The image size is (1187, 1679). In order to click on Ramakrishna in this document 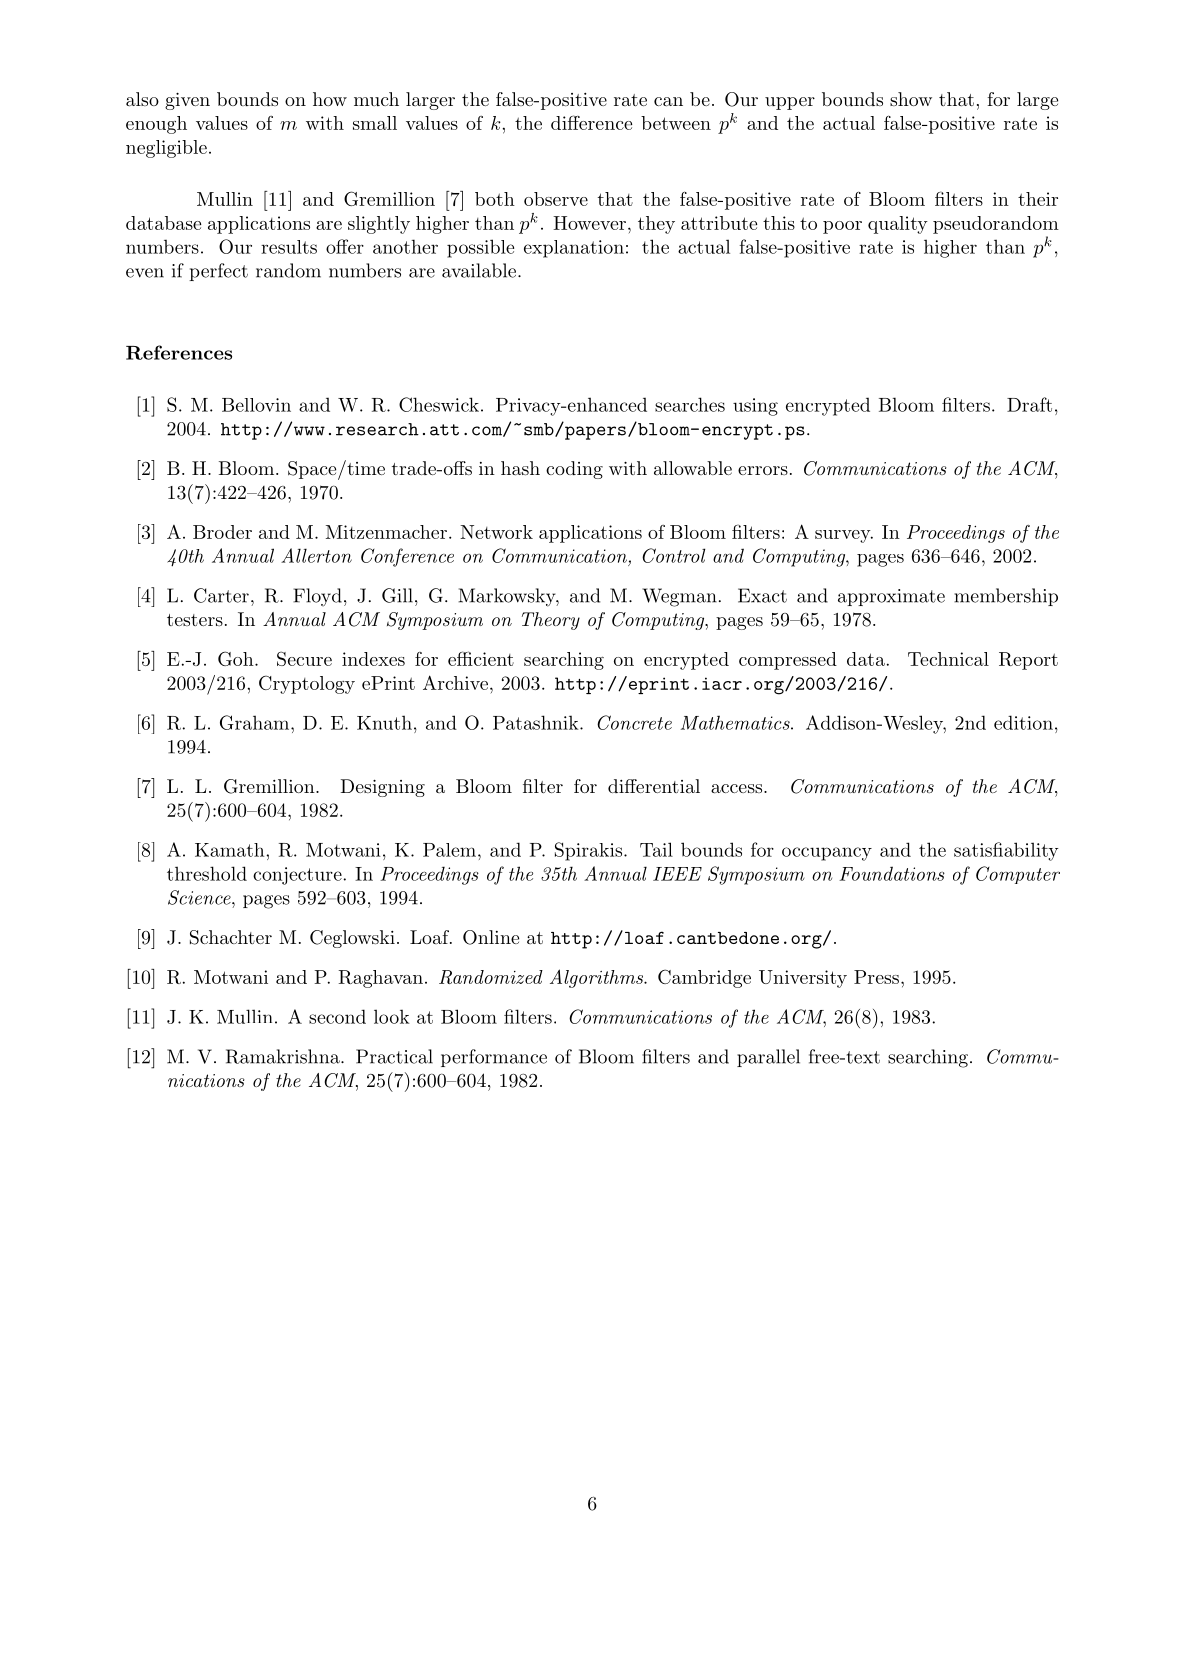, I will do `click(284, 1056)`.
